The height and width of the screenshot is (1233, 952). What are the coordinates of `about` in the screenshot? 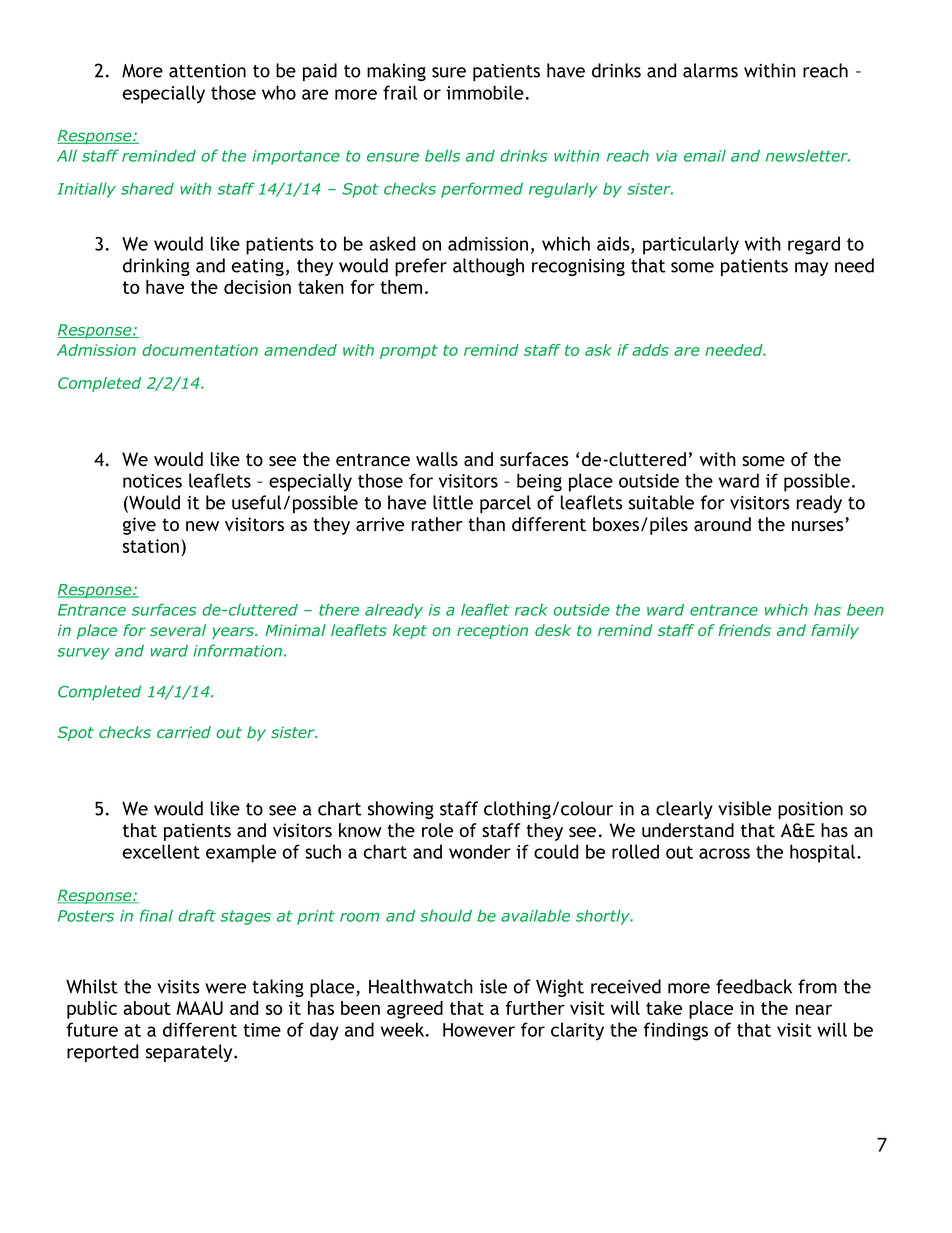 It's located at (147, 1008).
